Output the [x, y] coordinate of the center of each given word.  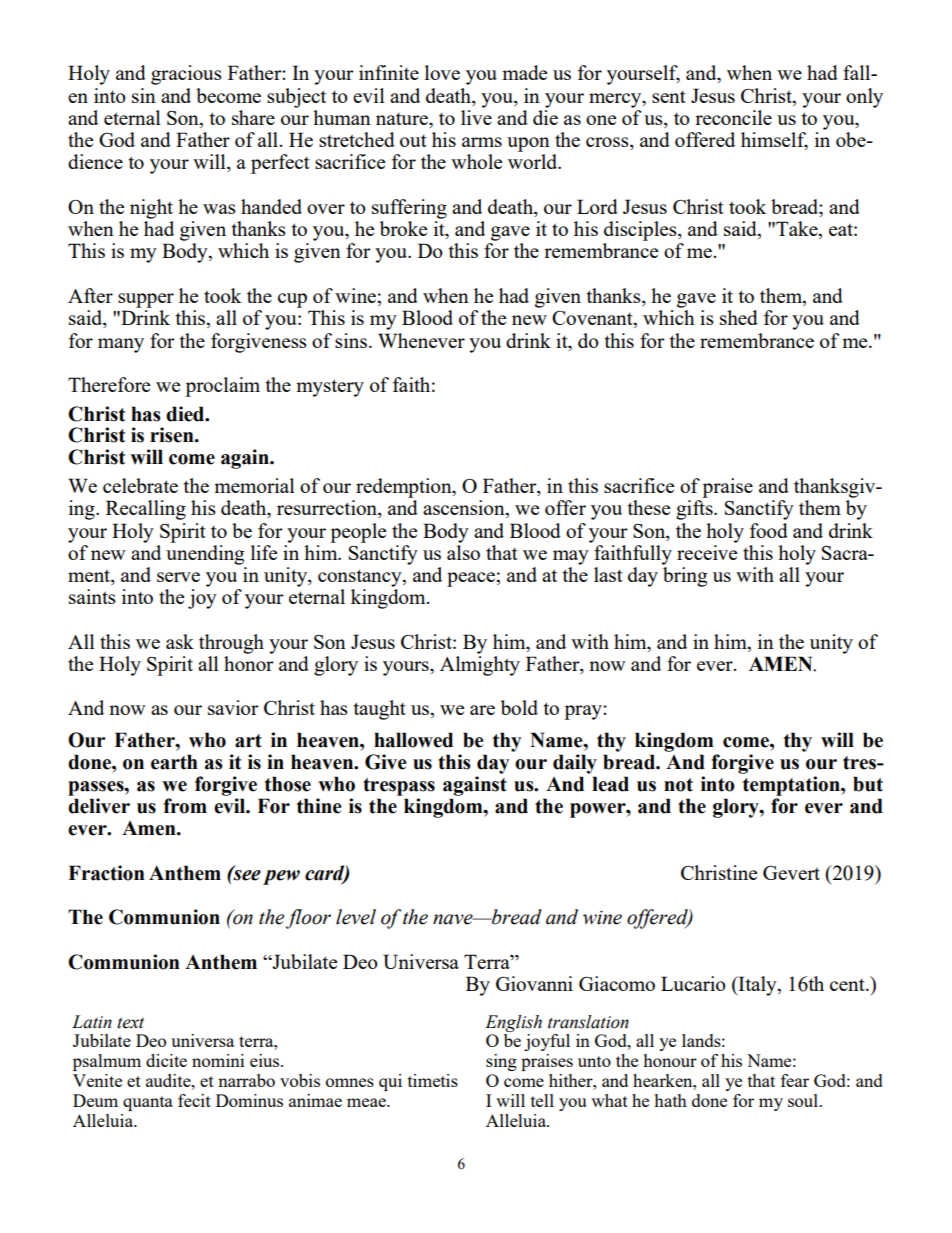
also [463, 551]
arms [482, 142]
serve [178, 577]
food [769, 530]
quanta [148, 1103]
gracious [186, 75]
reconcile [733, 117]
